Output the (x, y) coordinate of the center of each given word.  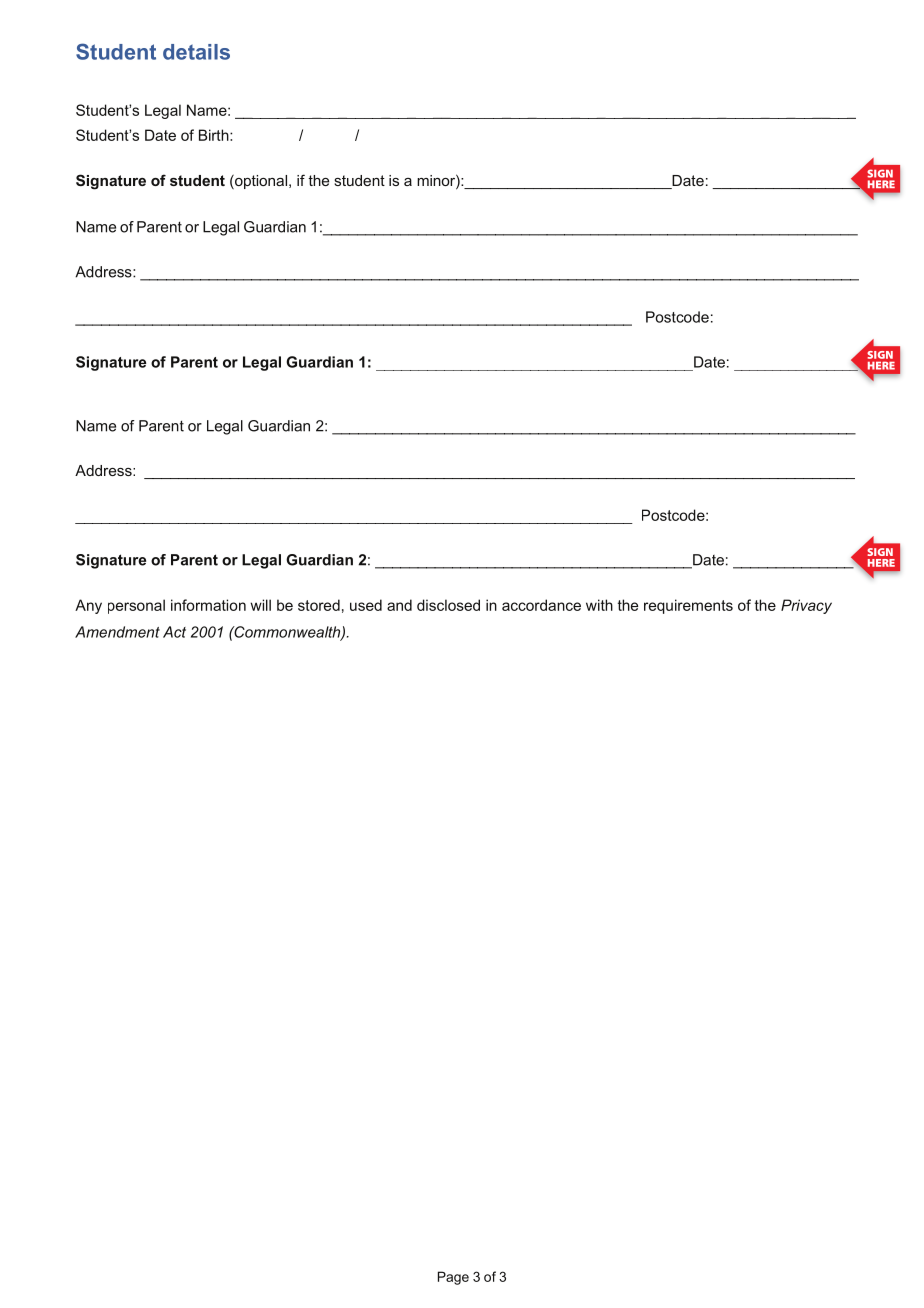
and (399, 605)
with (599, 605)
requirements (688, 606)
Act (174, 632)
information (208, 605)
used (366, 605)
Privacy (806, 606)
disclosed (448, 605)
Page (453, 1278)
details (196, 52)
